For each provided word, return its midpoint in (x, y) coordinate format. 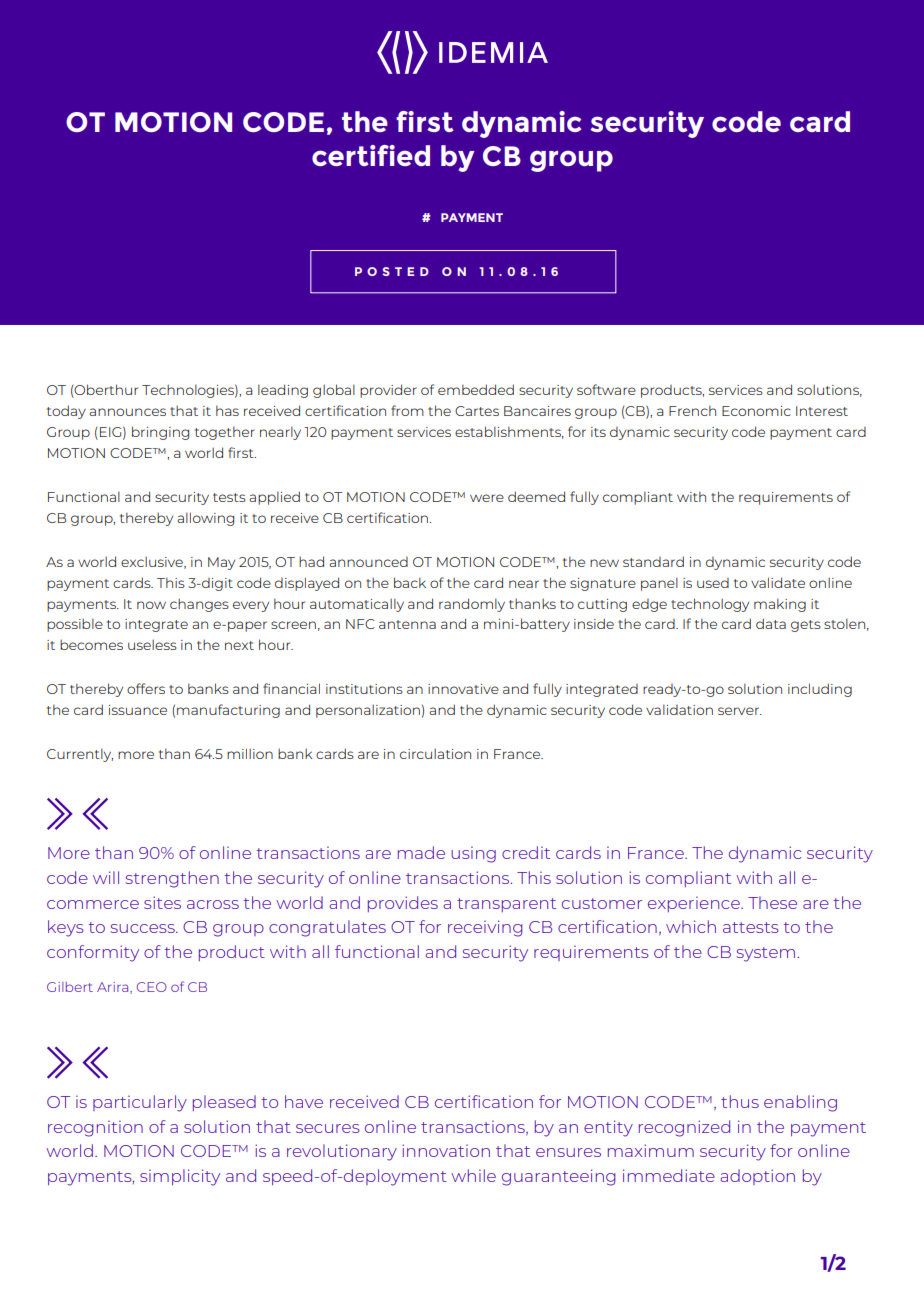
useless (152, 644)
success (144, 928)
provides (403, 904)
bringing (160, 433)
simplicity (180, 1177)
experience (695, 904)
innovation (446, 1150)
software (606, 389)
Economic (756, 411)
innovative (463, 689)
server (739, 711)
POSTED (392, 271)
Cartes (477, 411)
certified (371, 155)
